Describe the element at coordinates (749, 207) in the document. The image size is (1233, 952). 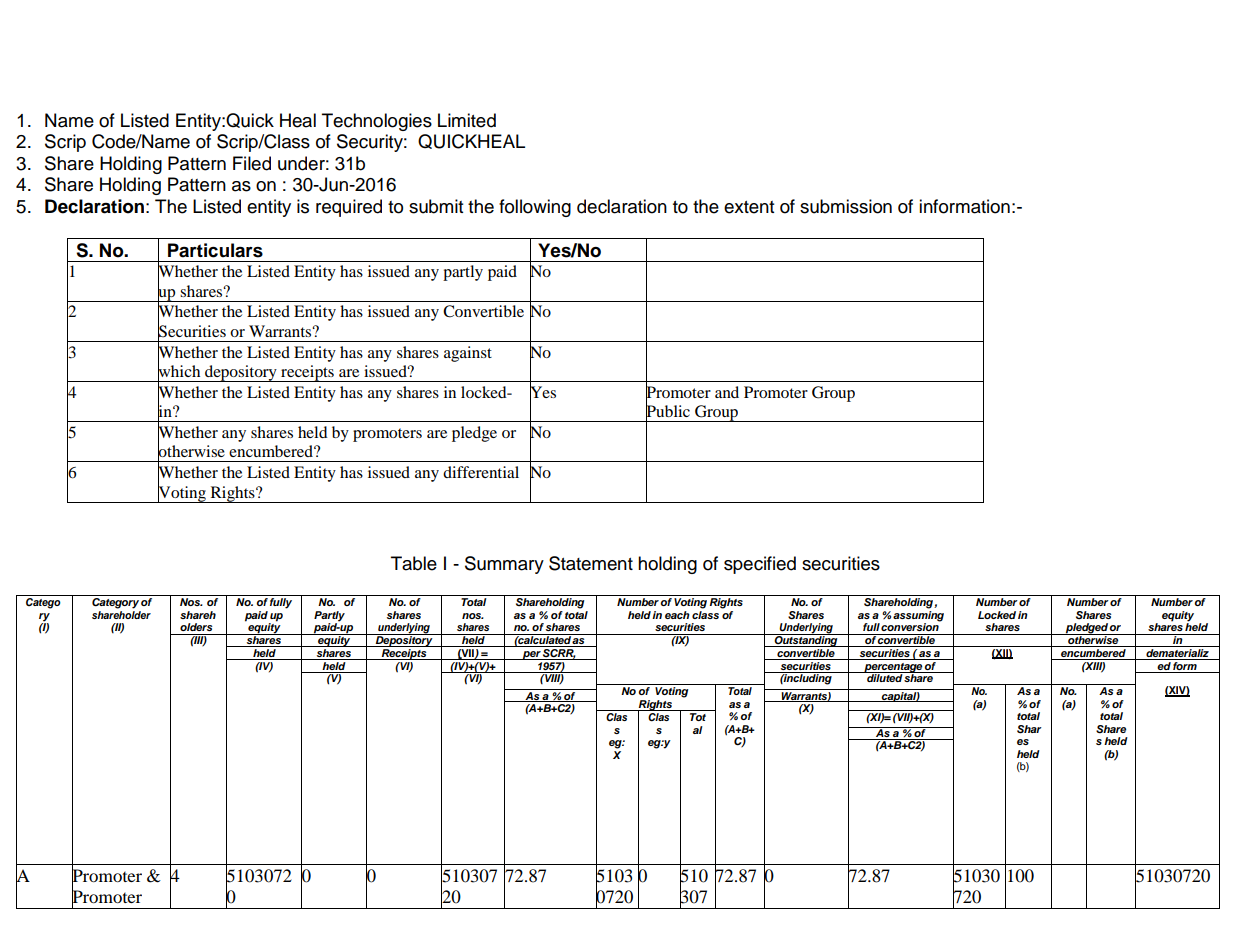
I see `extent` at that location.
